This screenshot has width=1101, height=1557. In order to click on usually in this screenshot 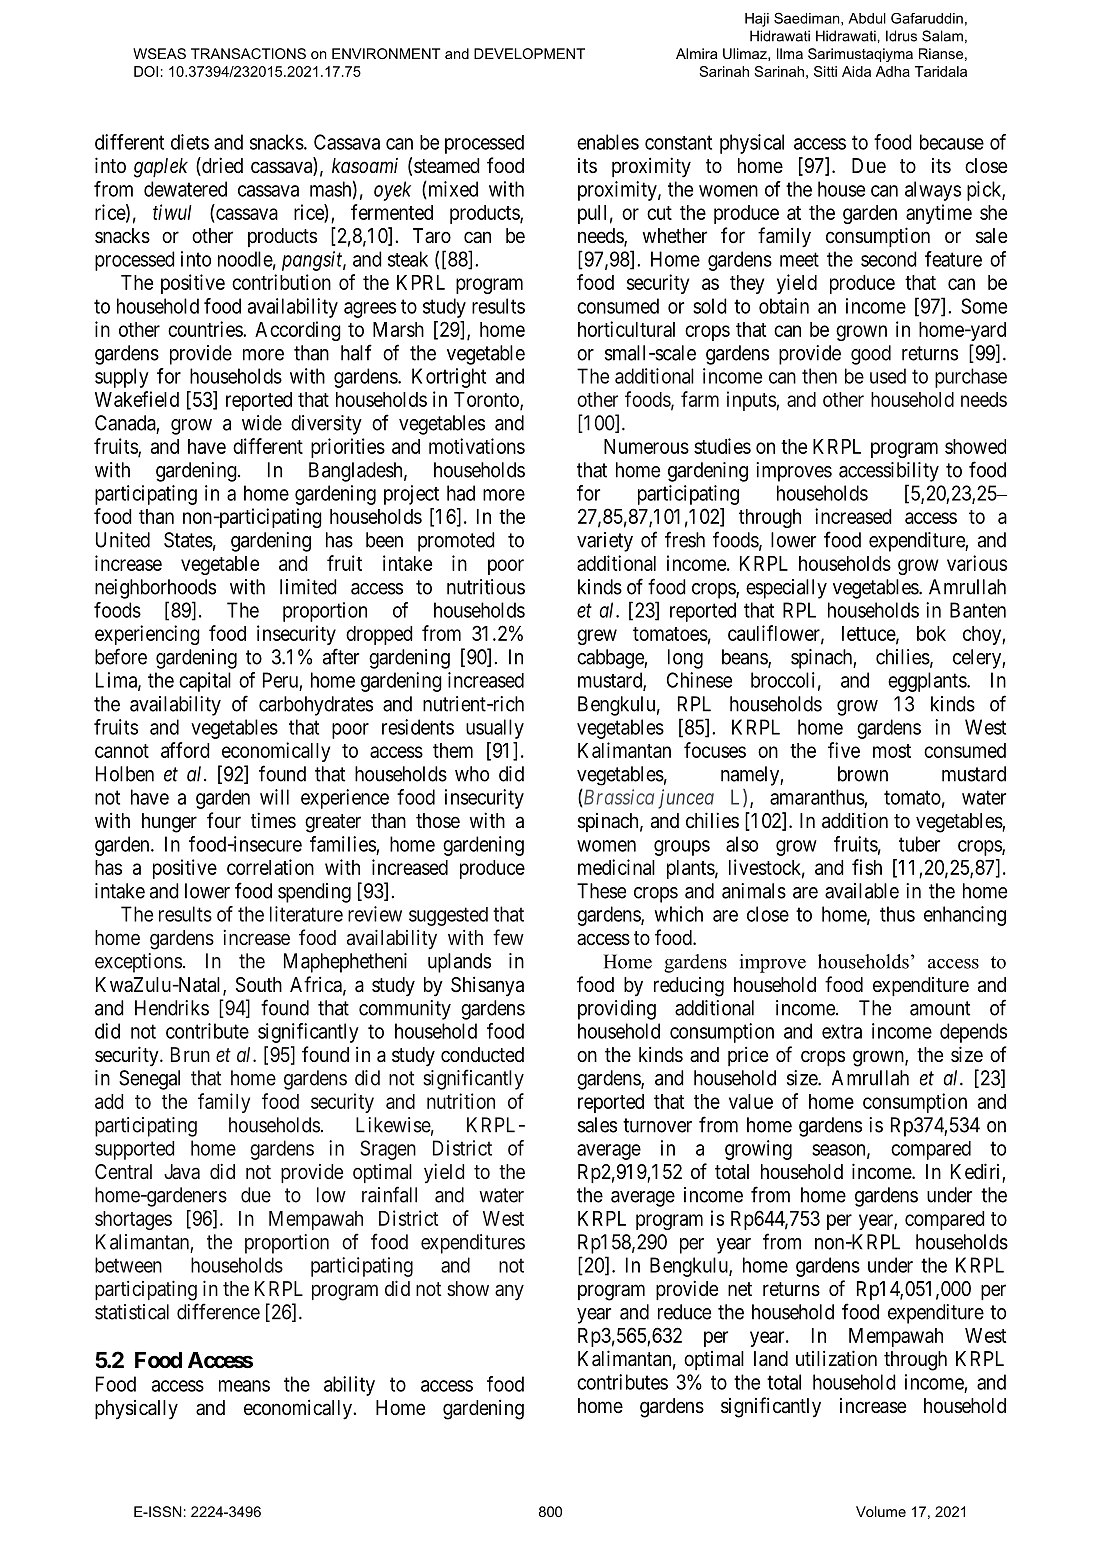, I will do `click(495, 729)`.
